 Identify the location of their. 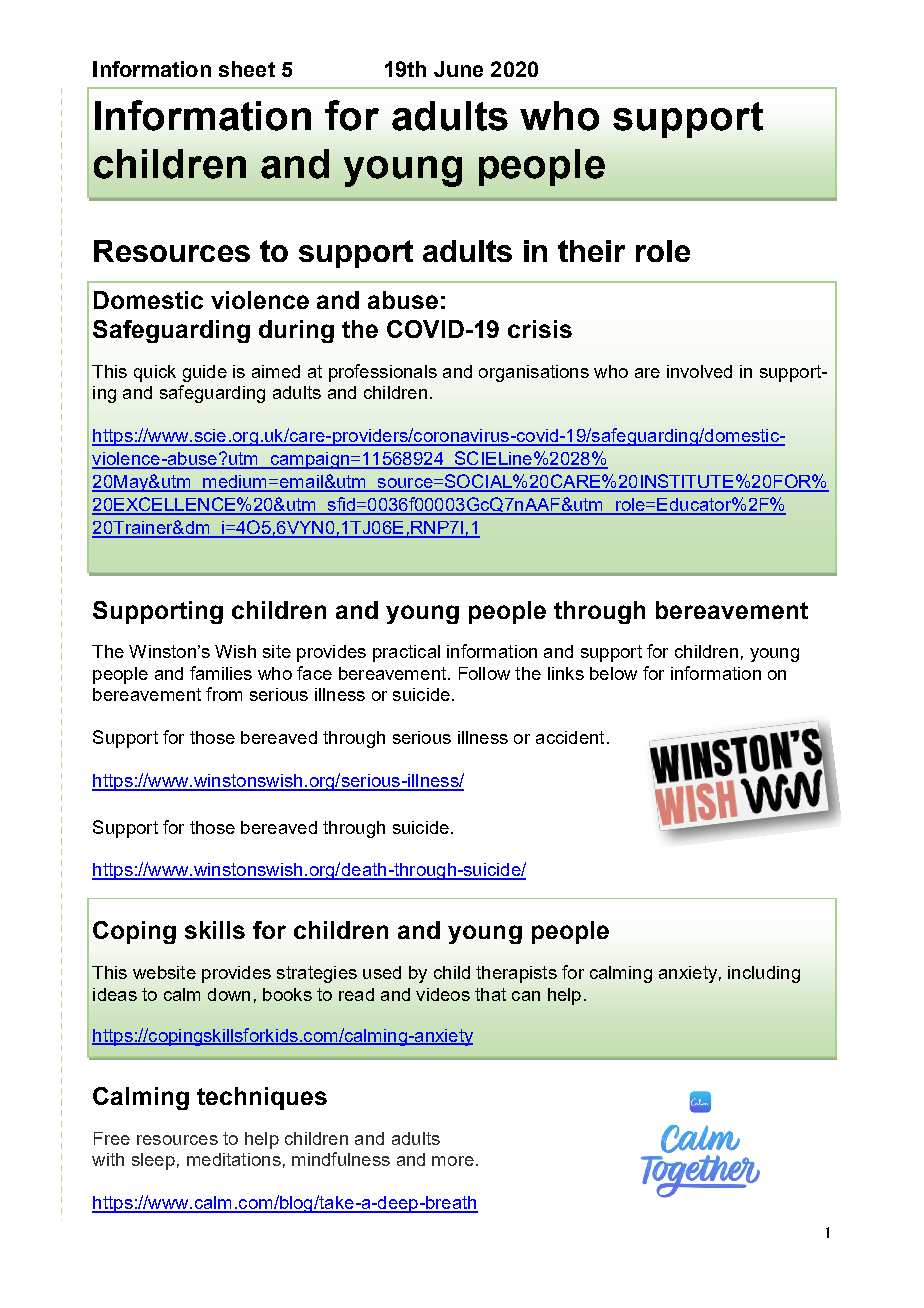
(591, 251).
